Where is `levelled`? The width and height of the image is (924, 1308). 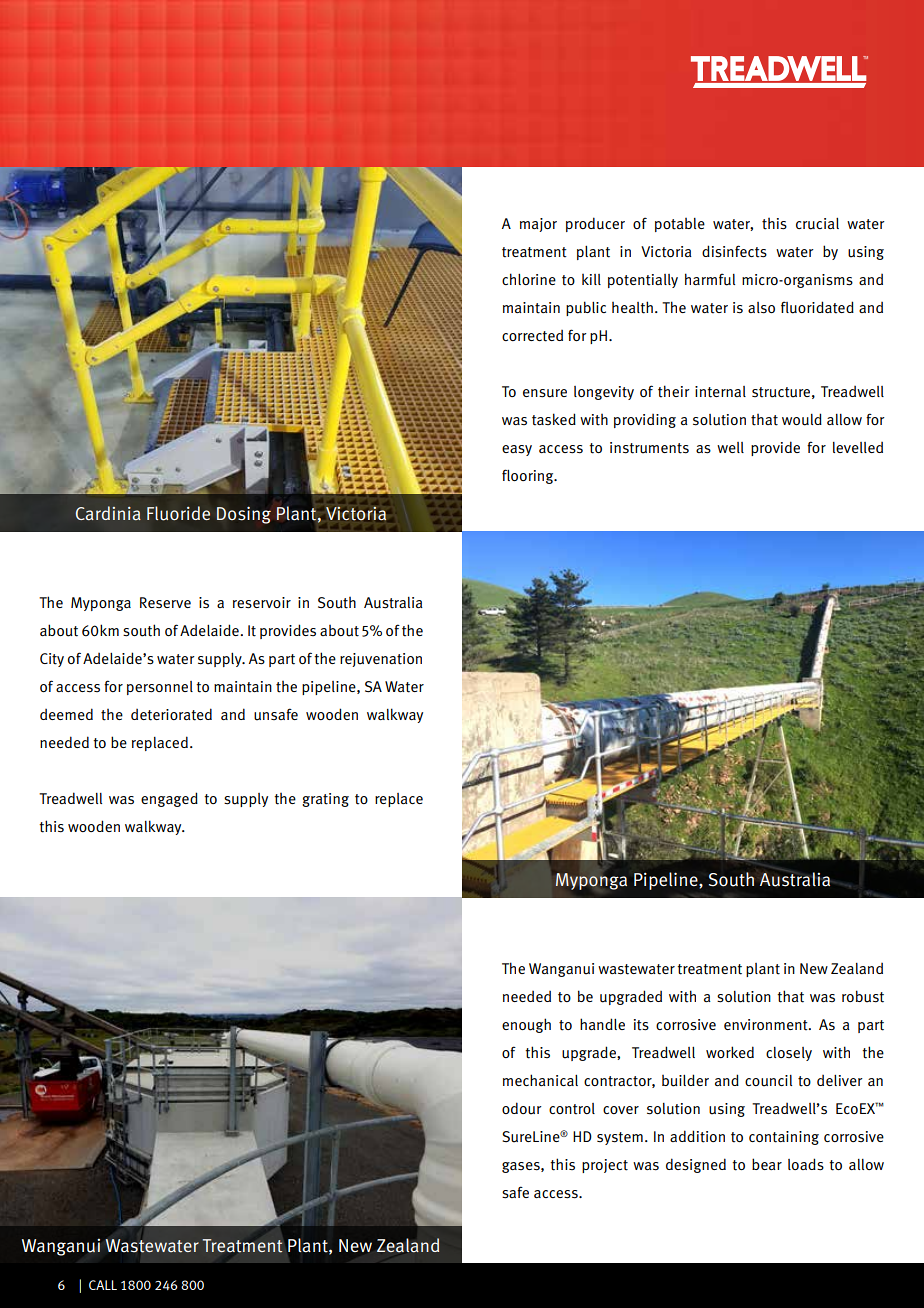
levelled is located at coordinates (858, 447).
